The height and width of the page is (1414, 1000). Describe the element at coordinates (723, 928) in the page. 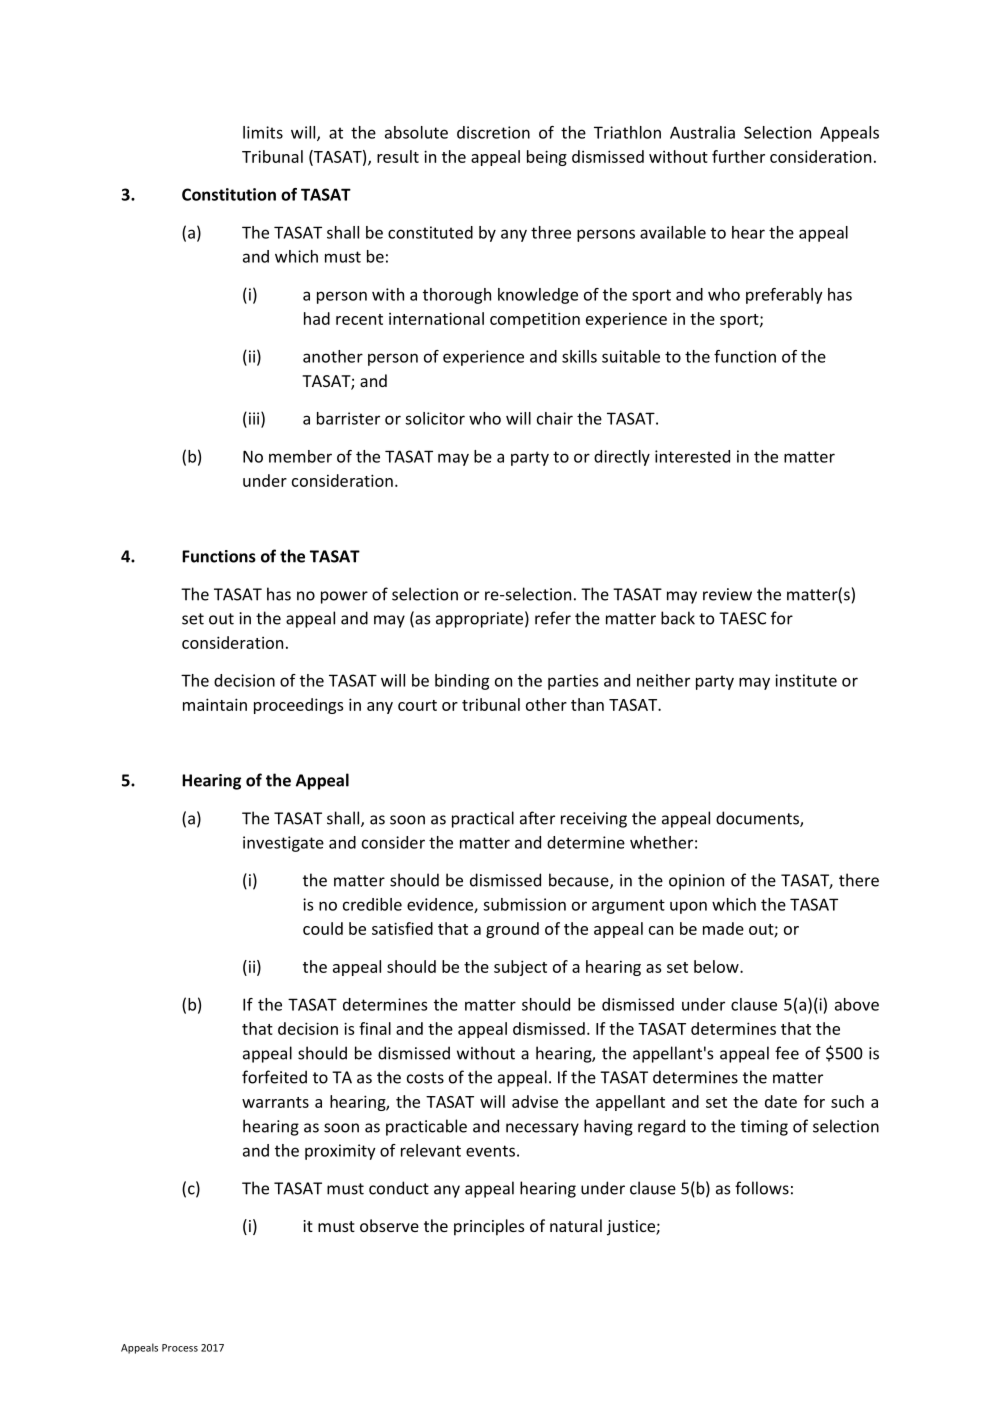

I see `made` at that location.
